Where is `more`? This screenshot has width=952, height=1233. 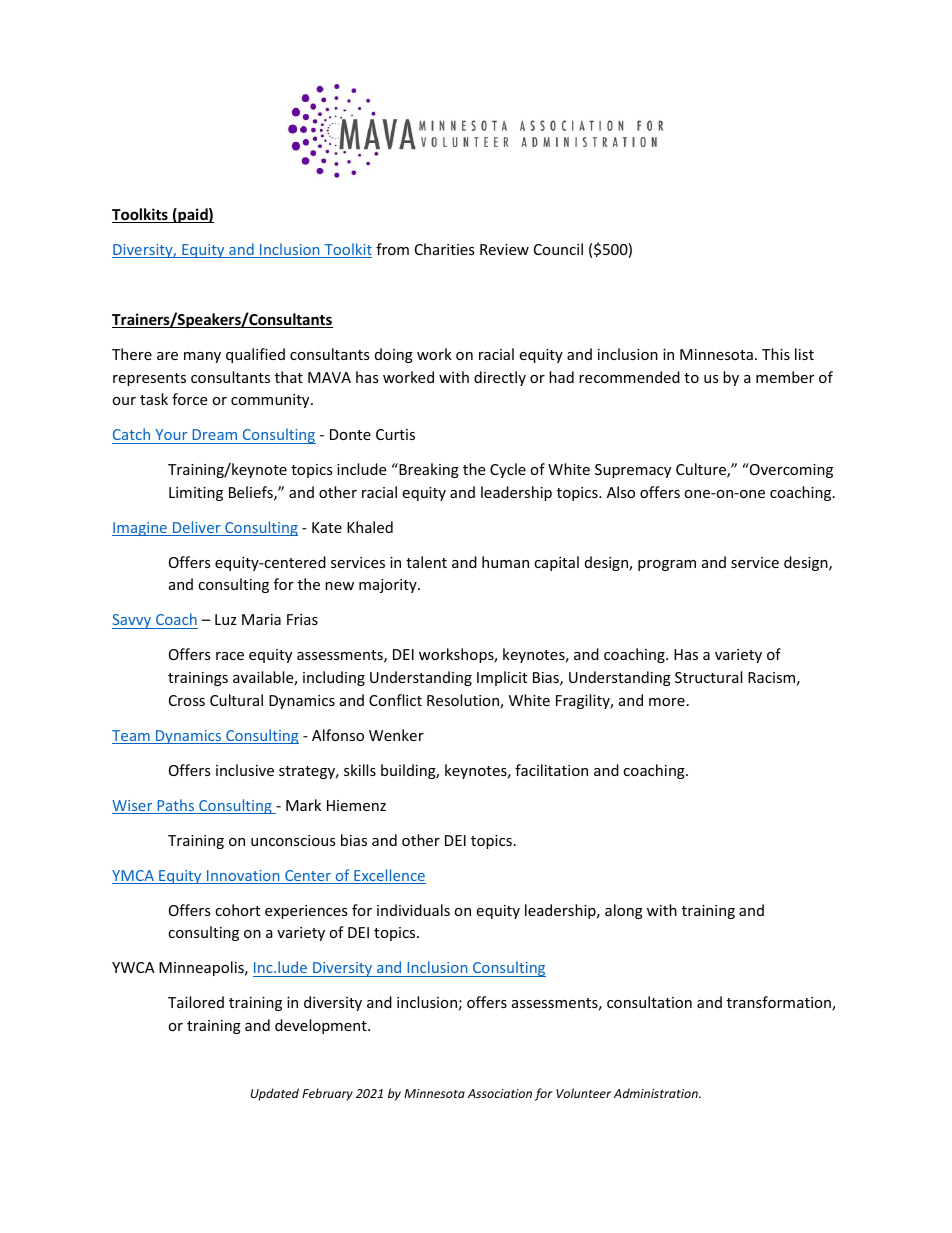 more is located at coordinates (667, 702).
